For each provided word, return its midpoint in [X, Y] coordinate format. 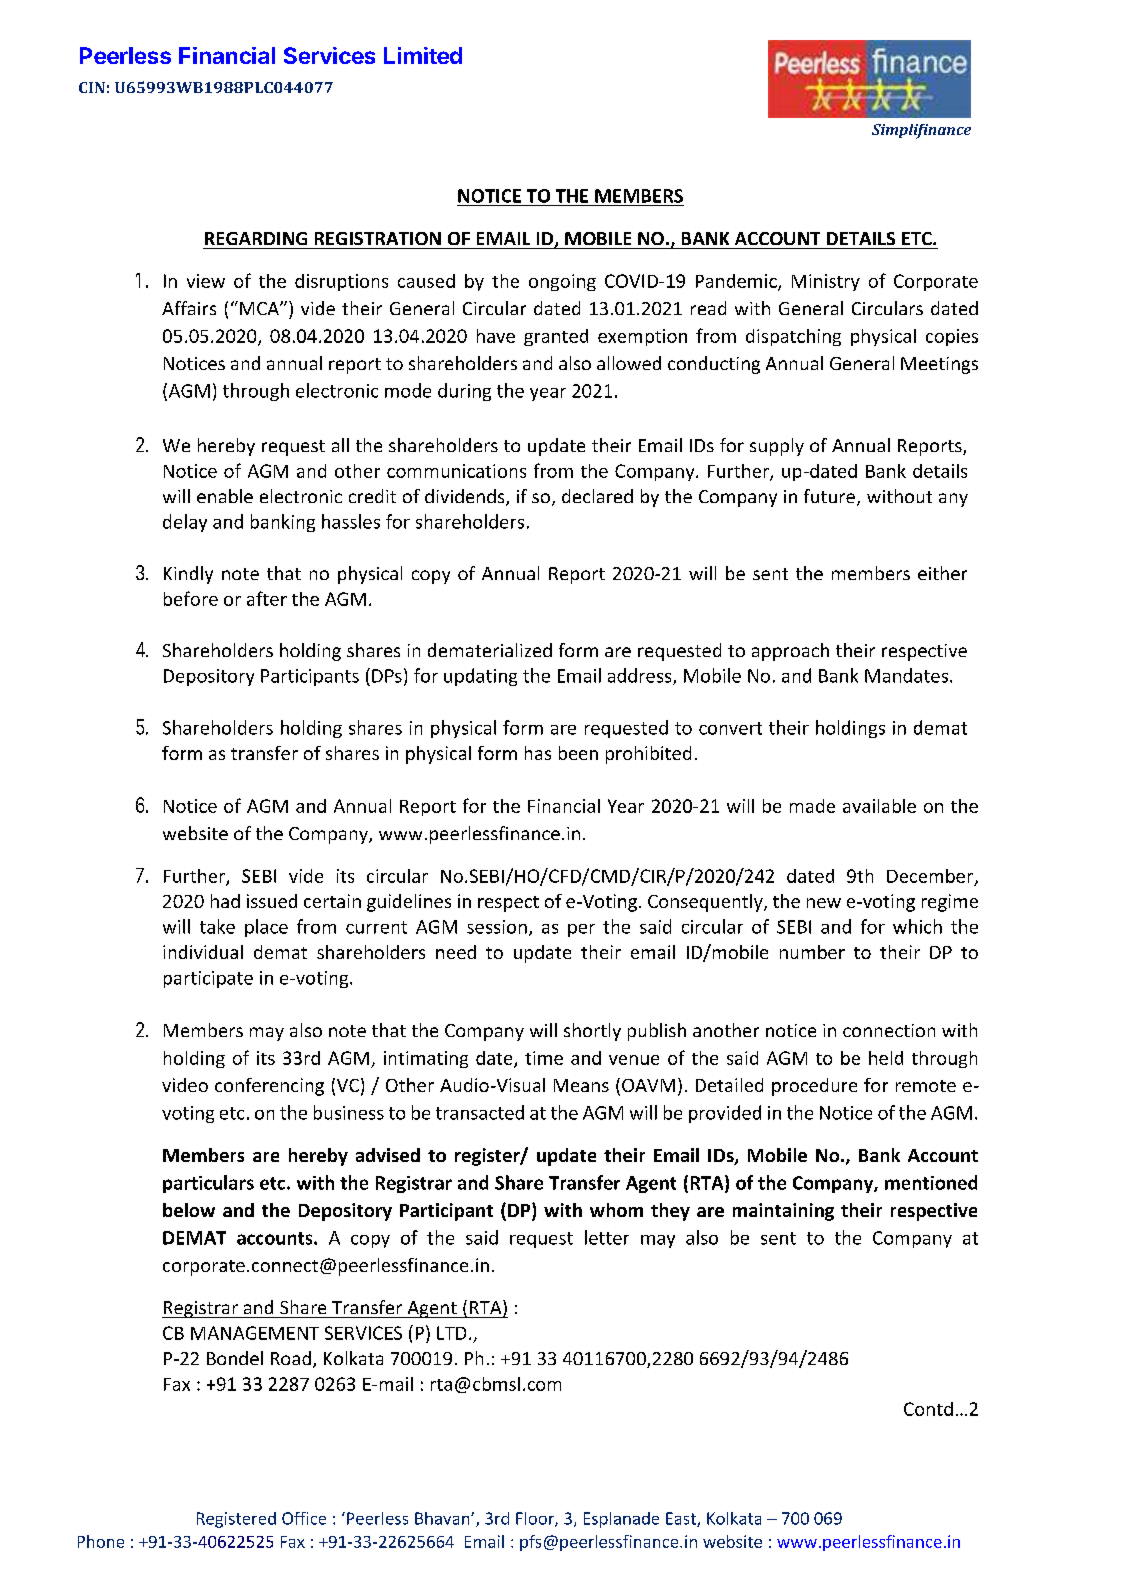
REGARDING [256, 238]
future [829, 496]
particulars [208, 1184]
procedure [814, 1087]
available [879, 806]
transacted [480, 1112]
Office [304, 1518]
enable [225, 496]
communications [456, 471]
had [225, 901]
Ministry [826, 282]
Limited [423, 55]
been [578, 753]
